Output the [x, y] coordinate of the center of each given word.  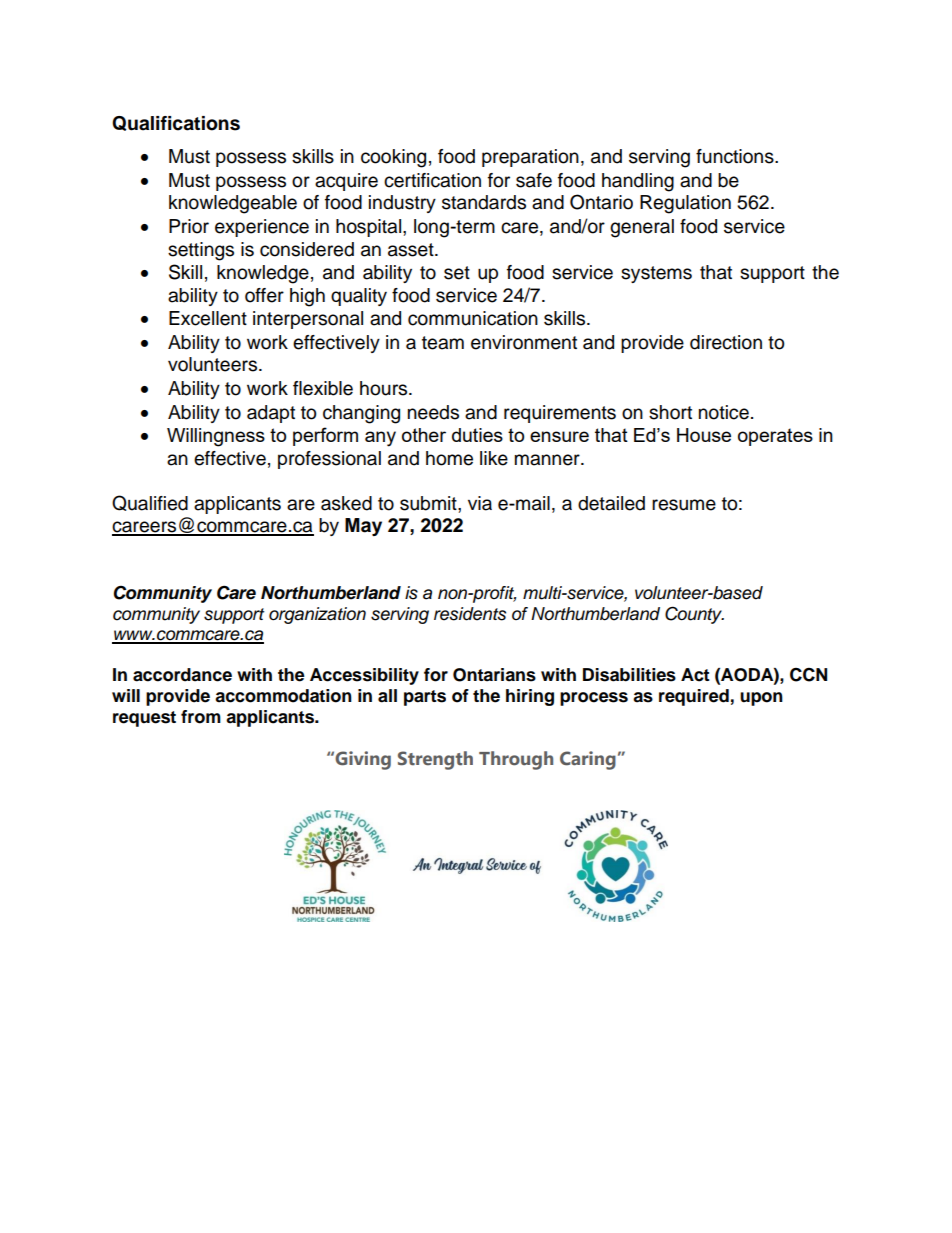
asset [412, 250]
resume [684, 505]
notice [724, 412]
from [201, 717]
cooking [393, 158]
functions [736, 156]
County [694, 615]
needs [433, 412]
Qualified [150, 503]
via [480, 503]
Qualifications [176, 123]
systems [656, 274]
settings [201, 251]
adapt [271, 414]
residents [470, 614]
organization [317, 615]
